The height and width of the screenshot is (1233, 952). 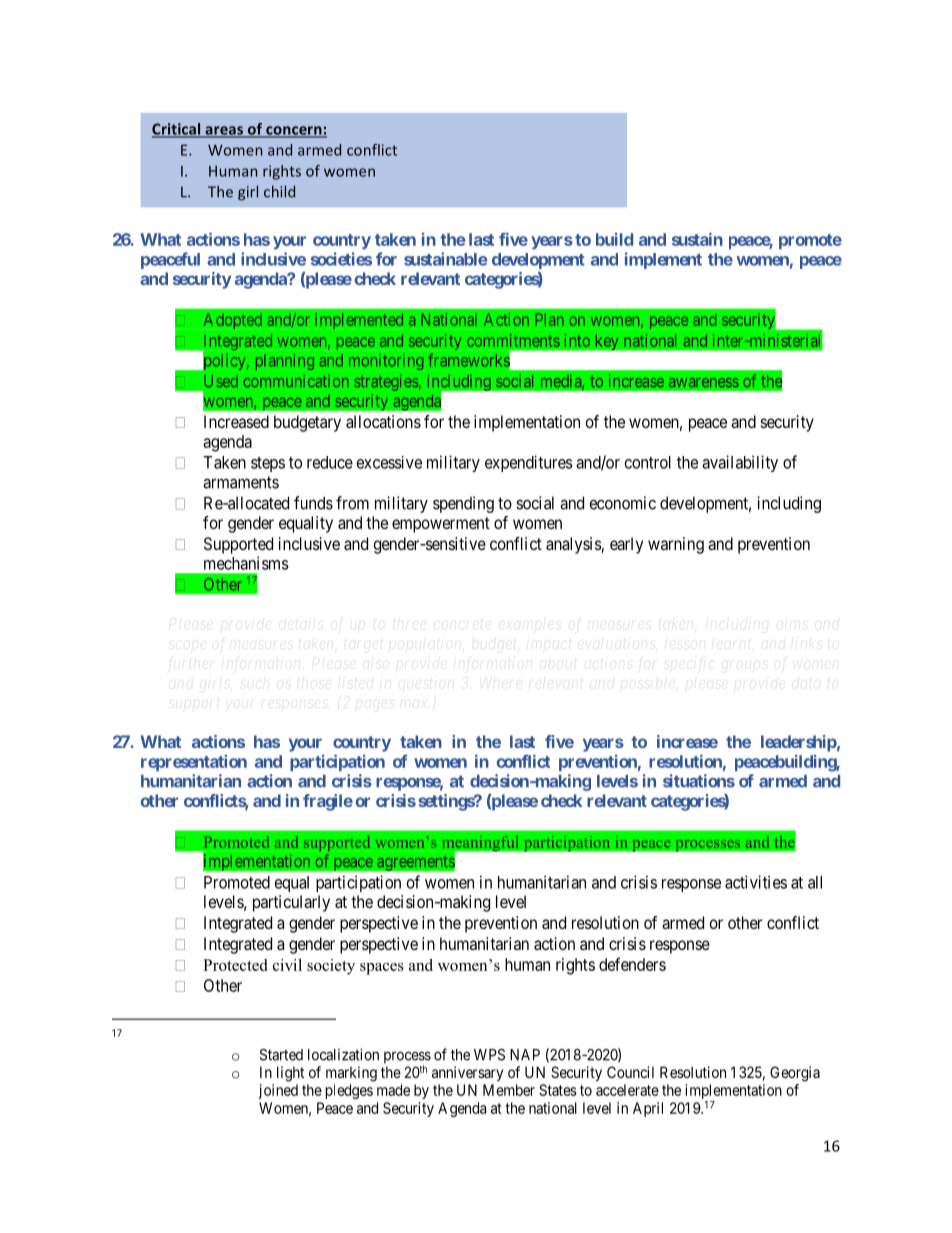 I want to click on activities, so click(x=756, y=882).
